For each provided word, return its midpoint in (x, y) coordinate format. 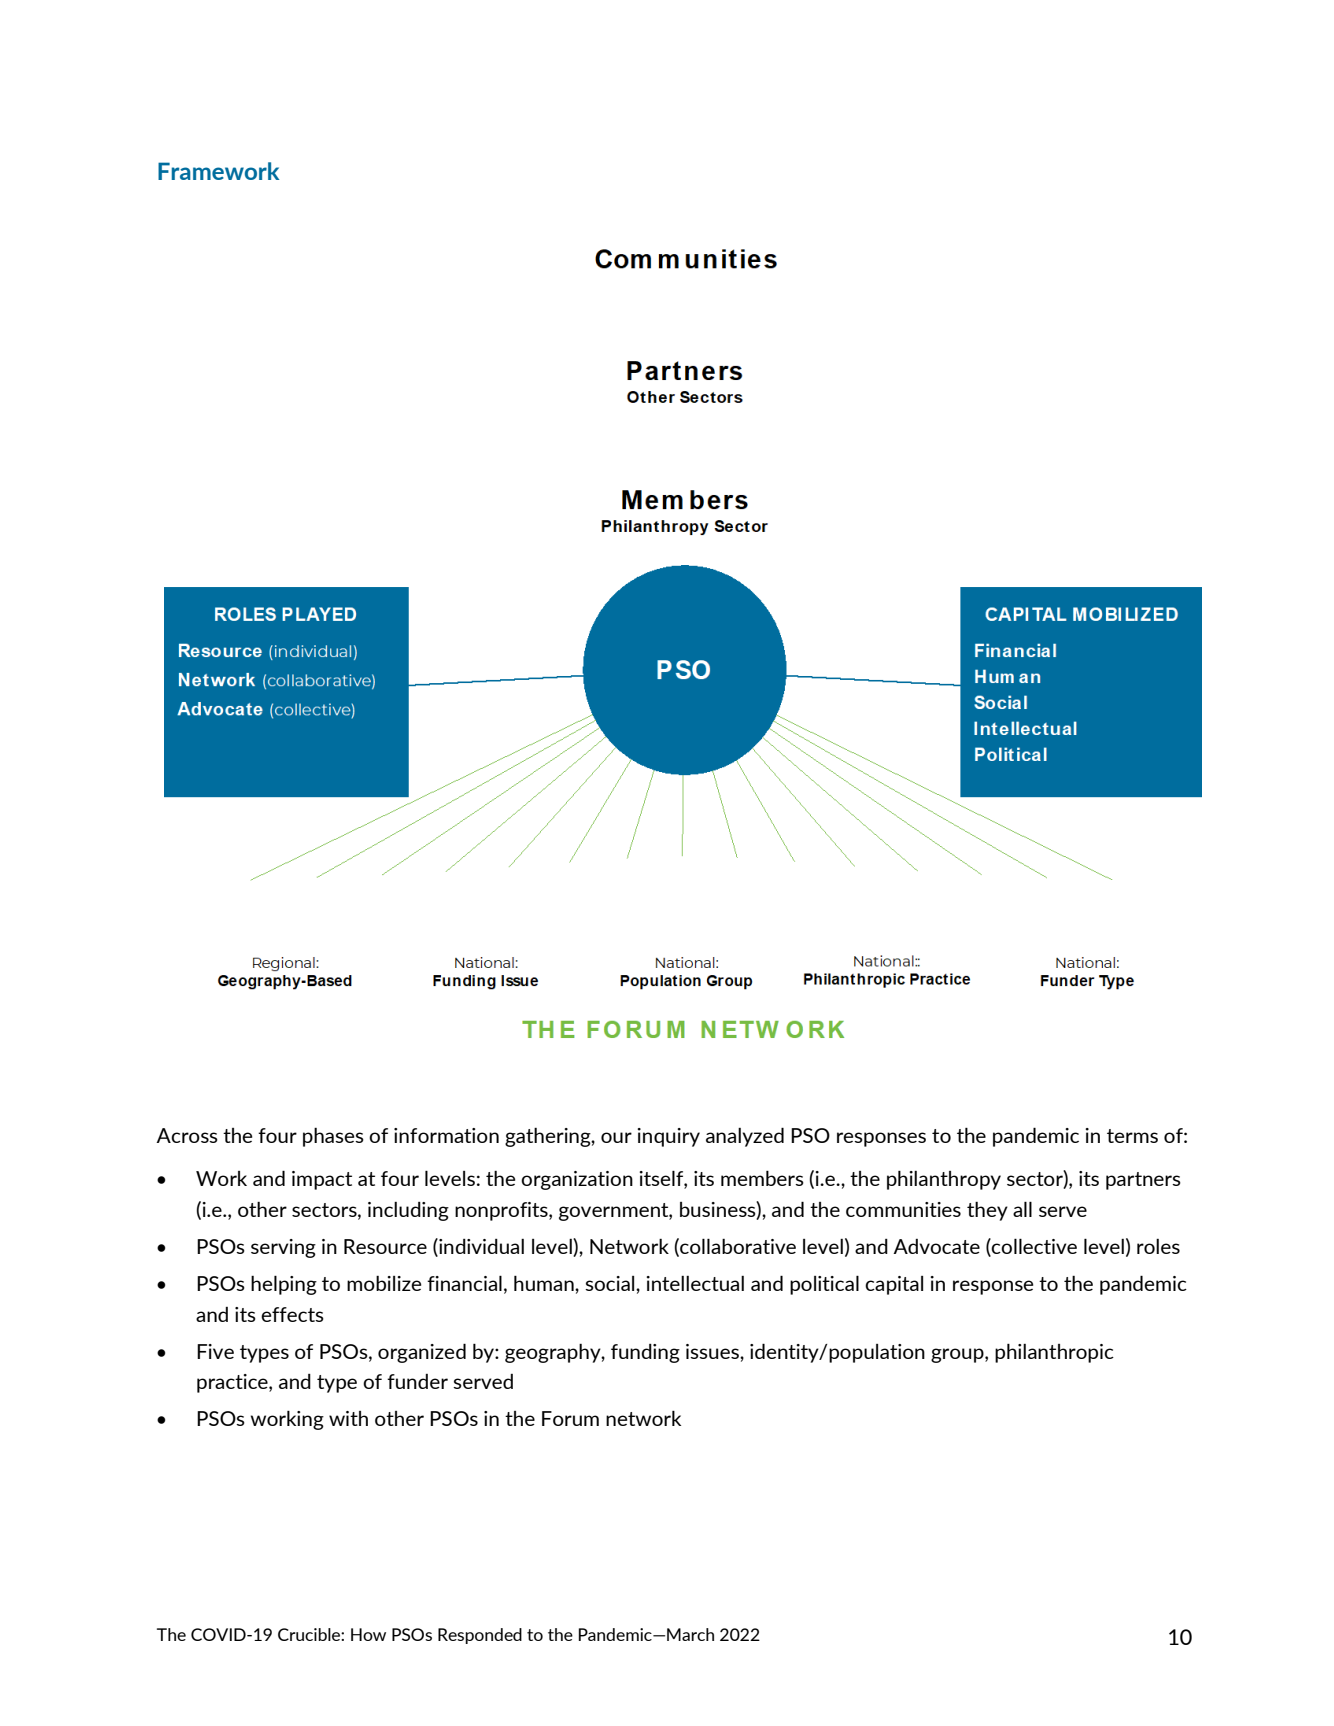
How (368, 1634)
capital (894, 1285)
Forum (570, 1418)
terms (1132, 1136)
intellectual (695, 1283)
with (348, 1418)
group (958, 1355)
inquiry (668, 1137)
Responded (480, 1636)
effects (292, 1314)
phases (333, 1137)
